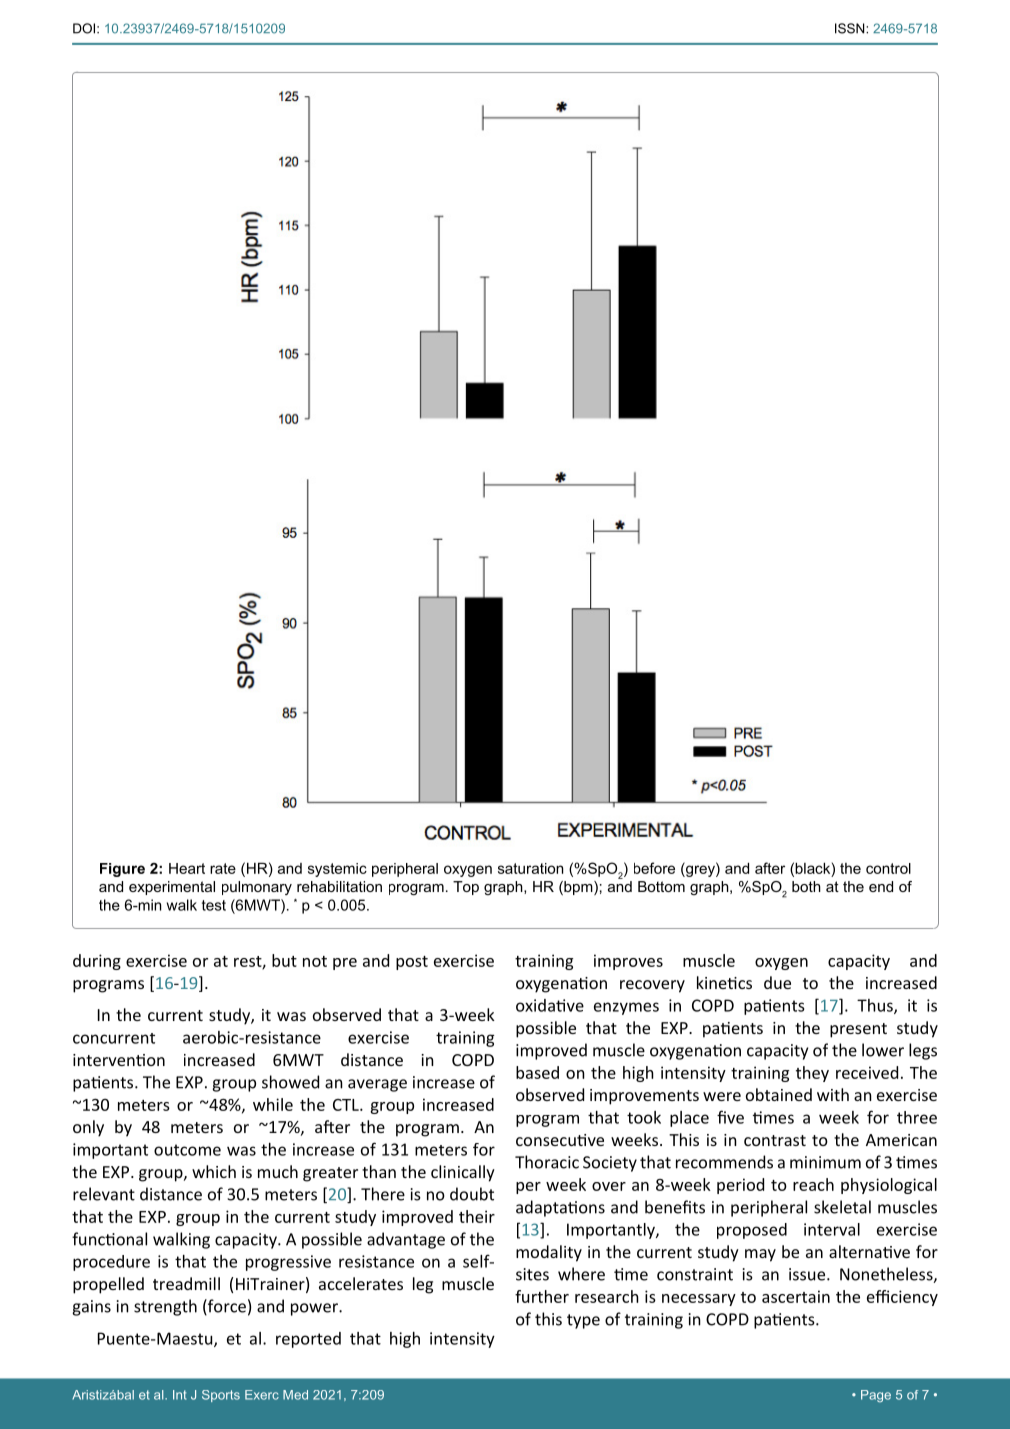  What do you see at coordinates (806, 886) in the screenshot?
I see `both` at bounding box center [806, 886].
